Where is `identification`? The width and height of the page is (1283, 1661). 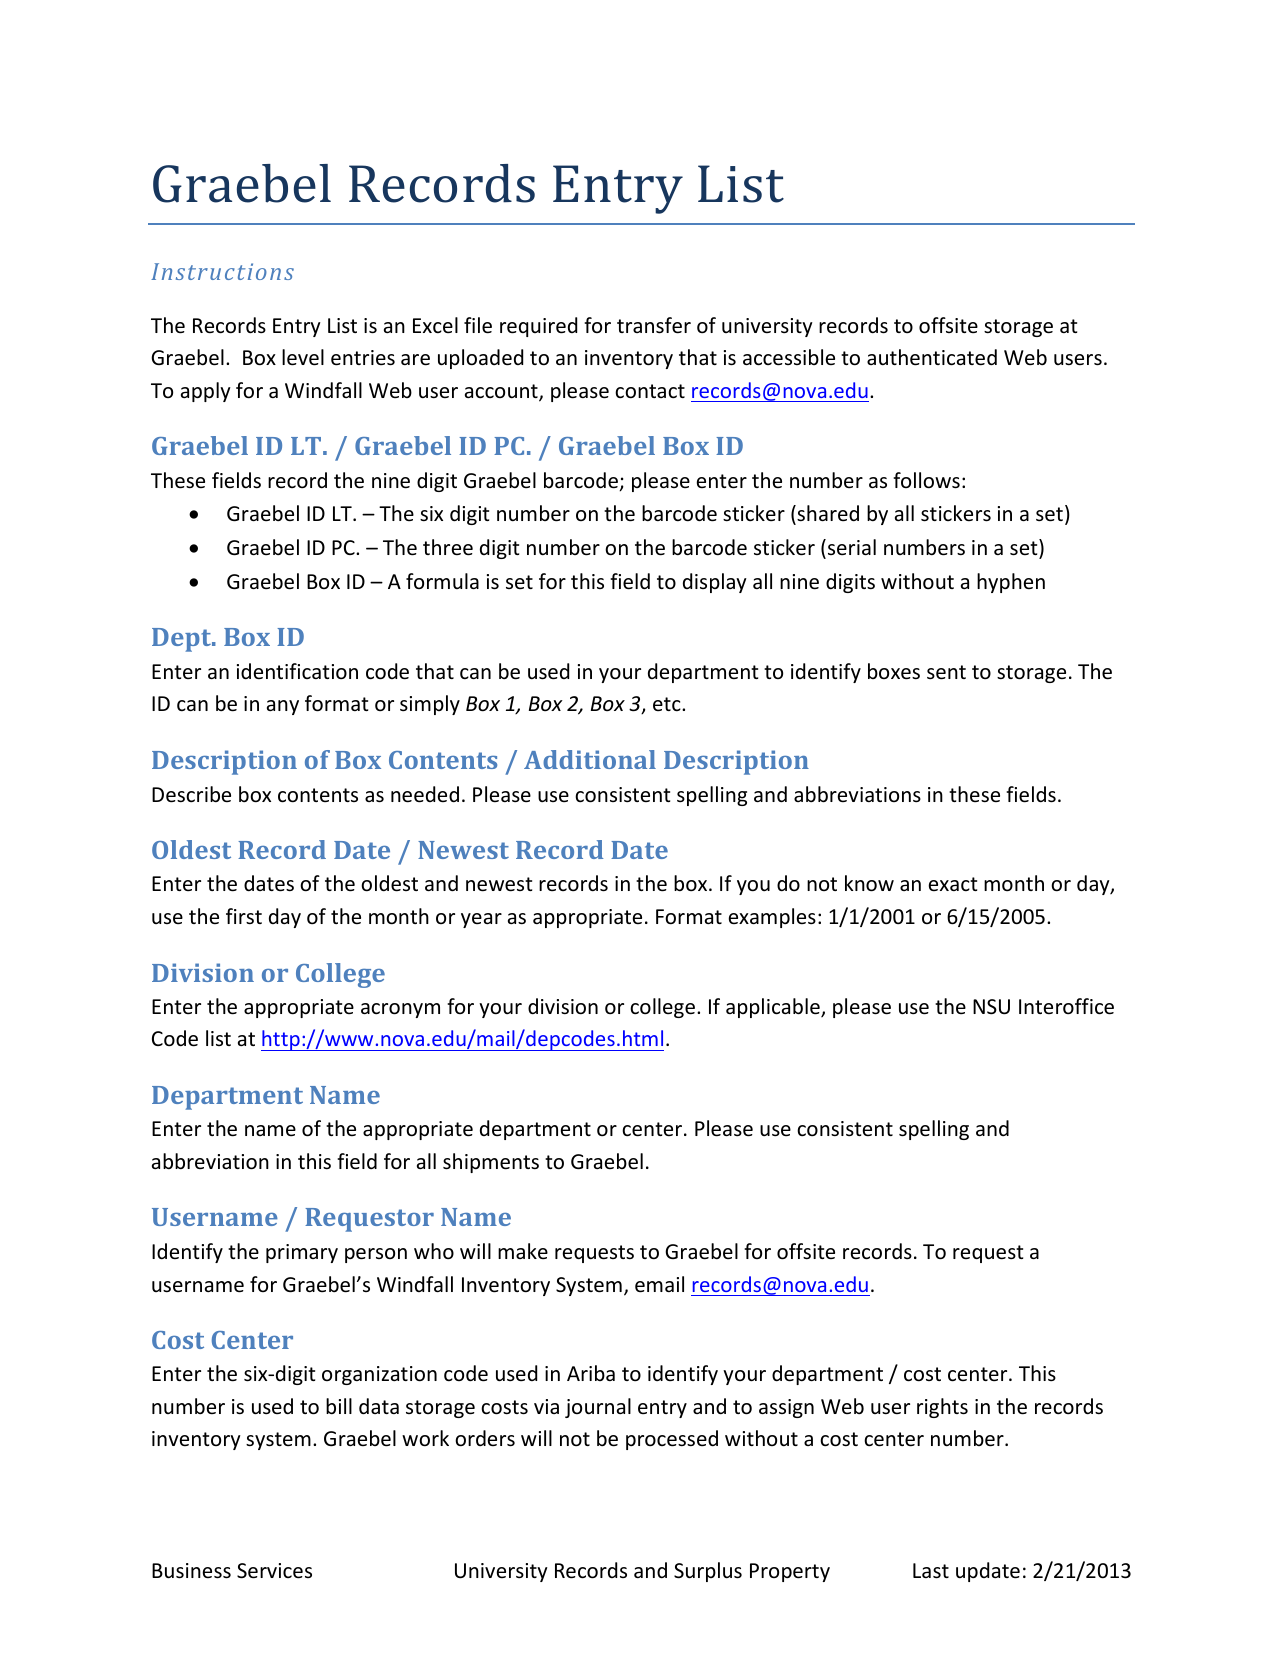 identification is located at coordinates (297, 671).
